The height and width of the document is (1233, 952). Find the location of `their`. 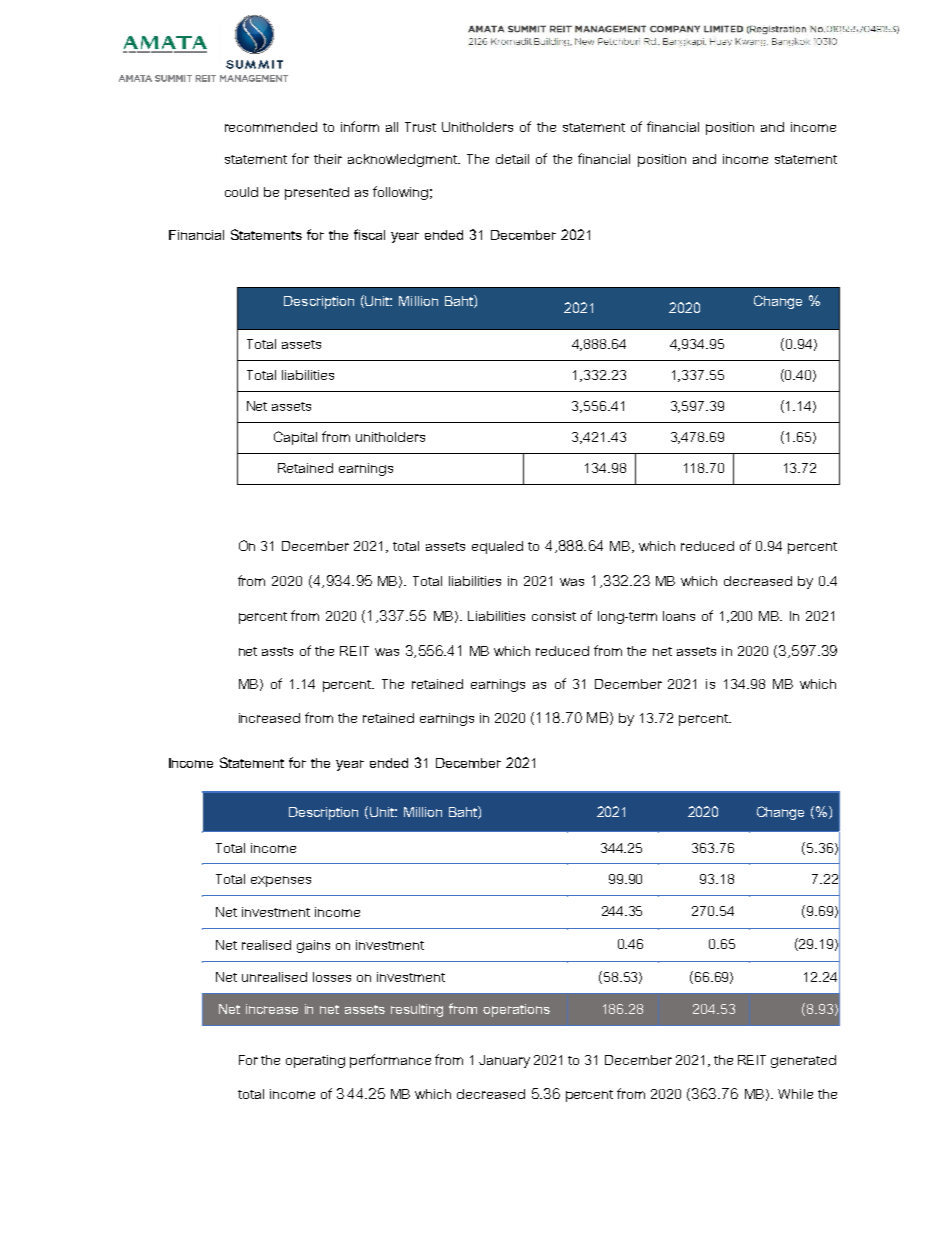

their is located at coordinates (328, 159).
